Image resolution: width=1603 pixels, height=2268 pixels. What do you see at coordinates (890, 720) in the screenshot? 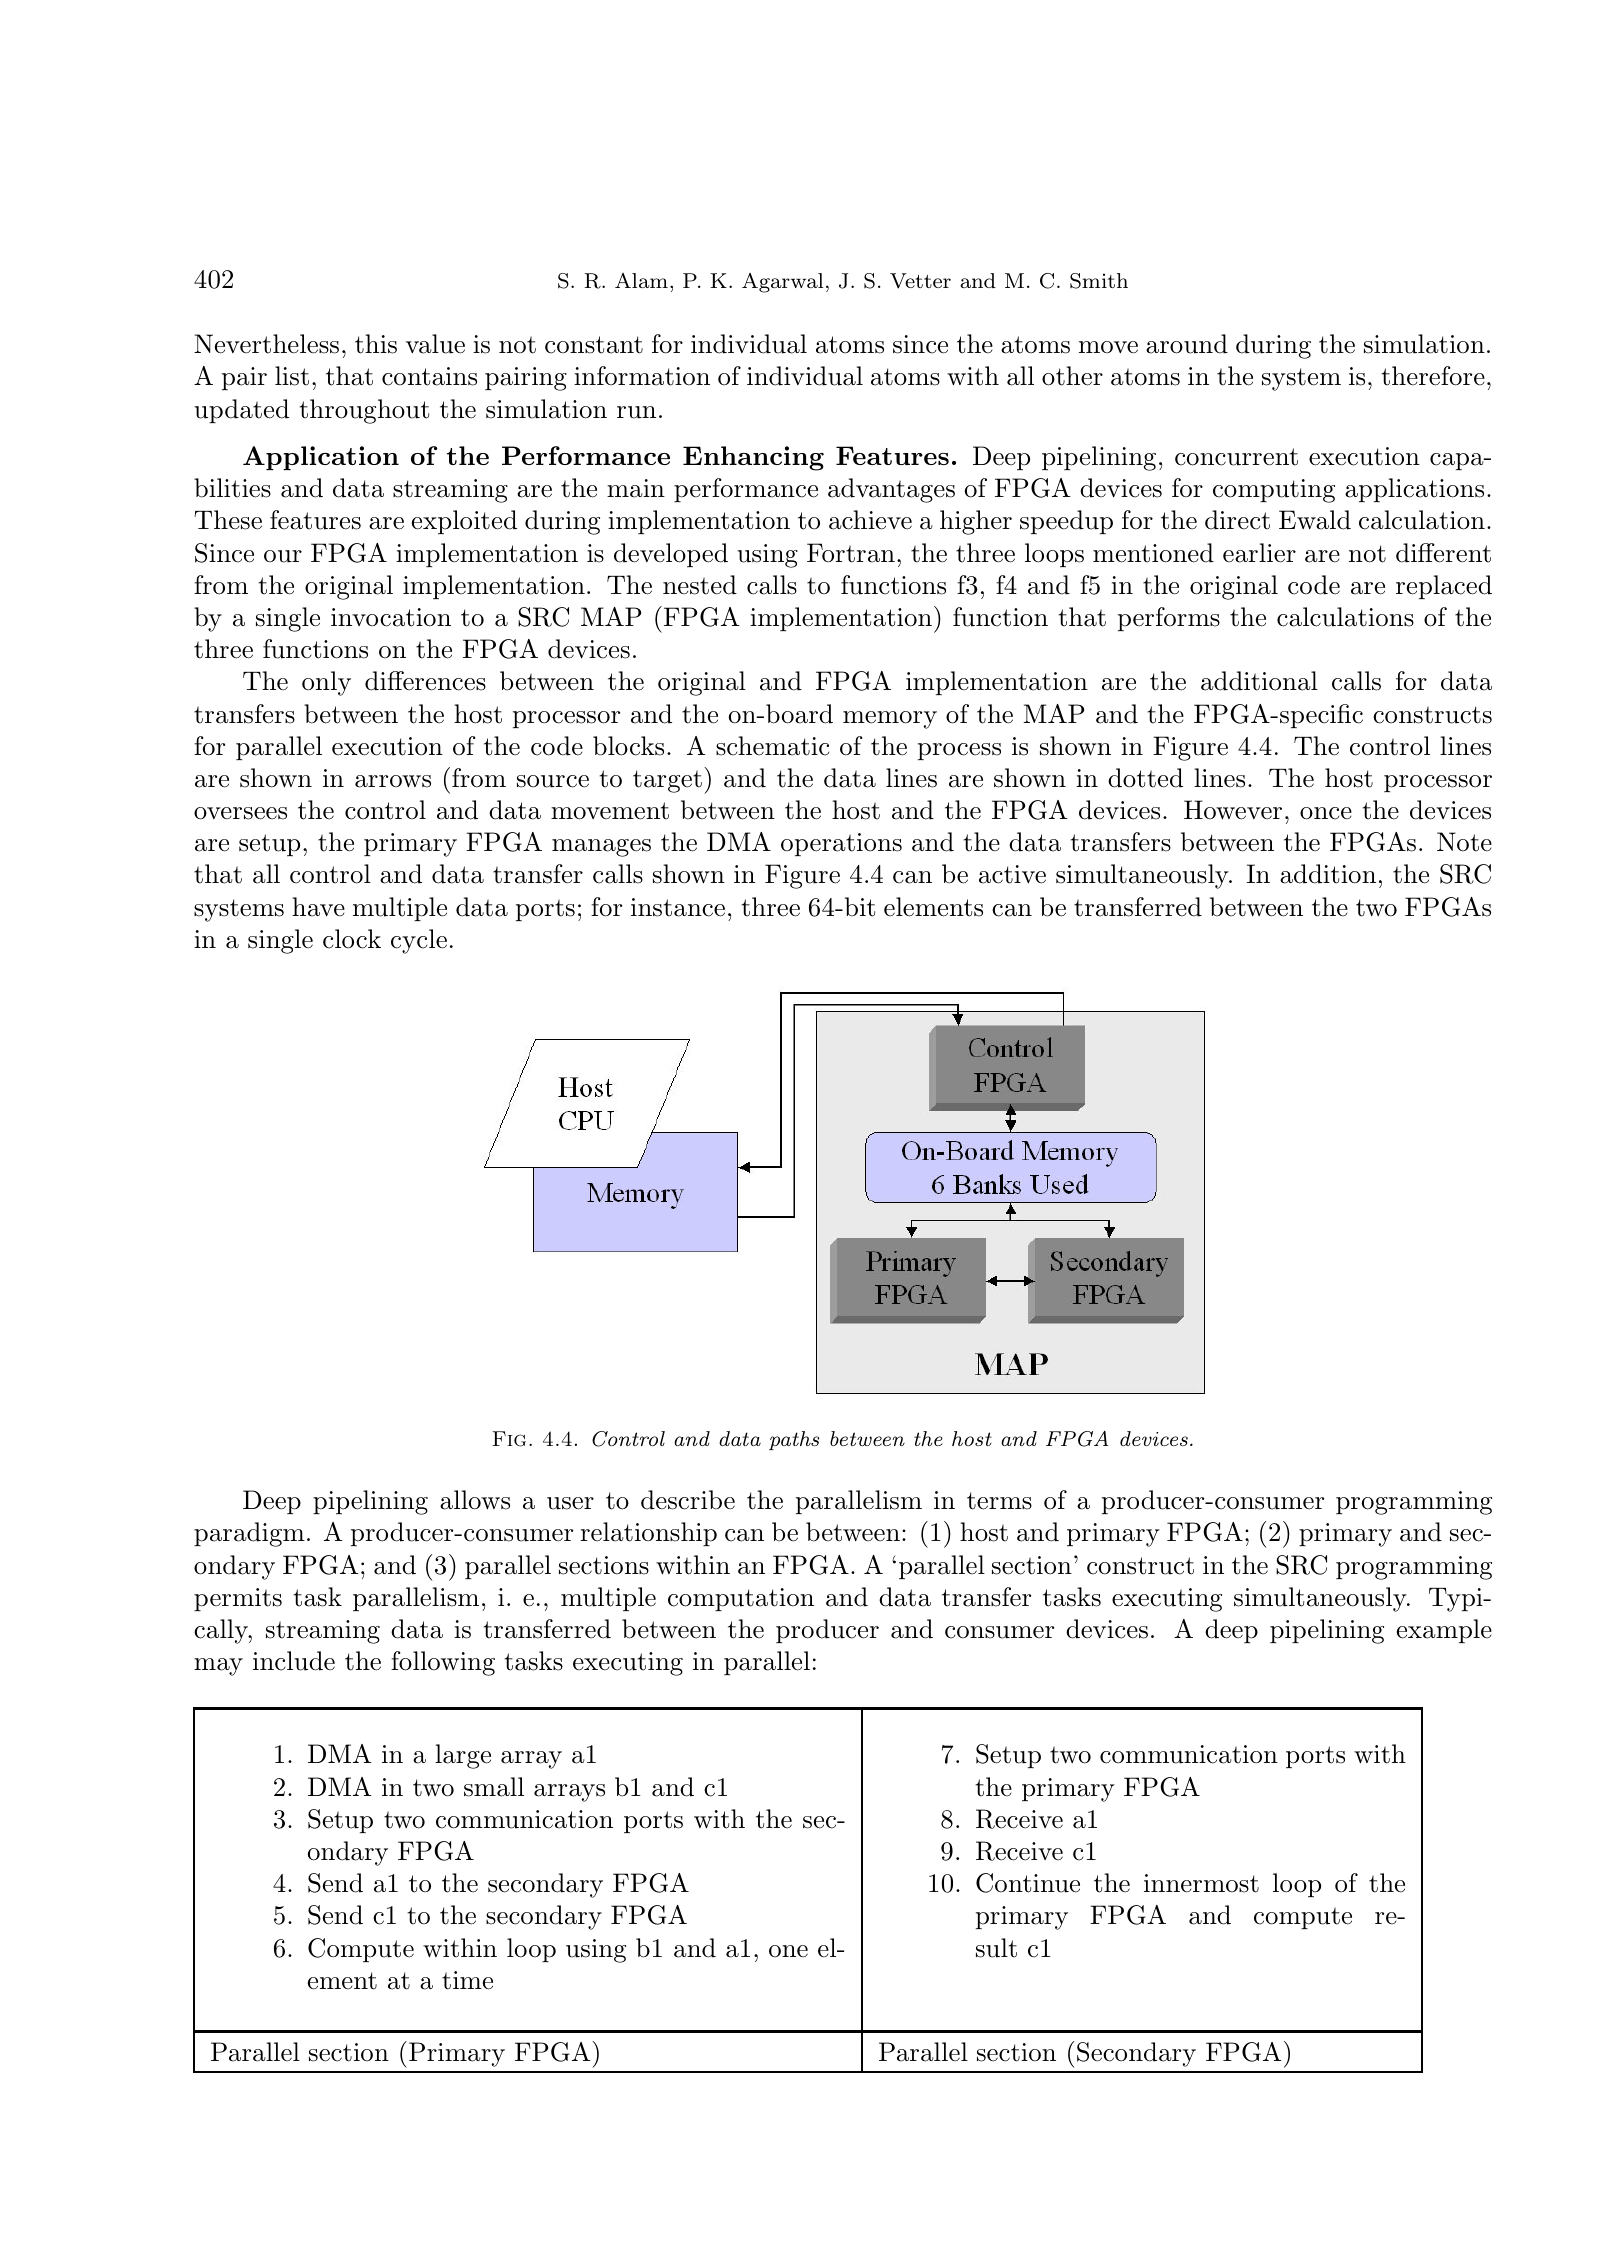
I see `memory` at bounding box center [890, 720].
